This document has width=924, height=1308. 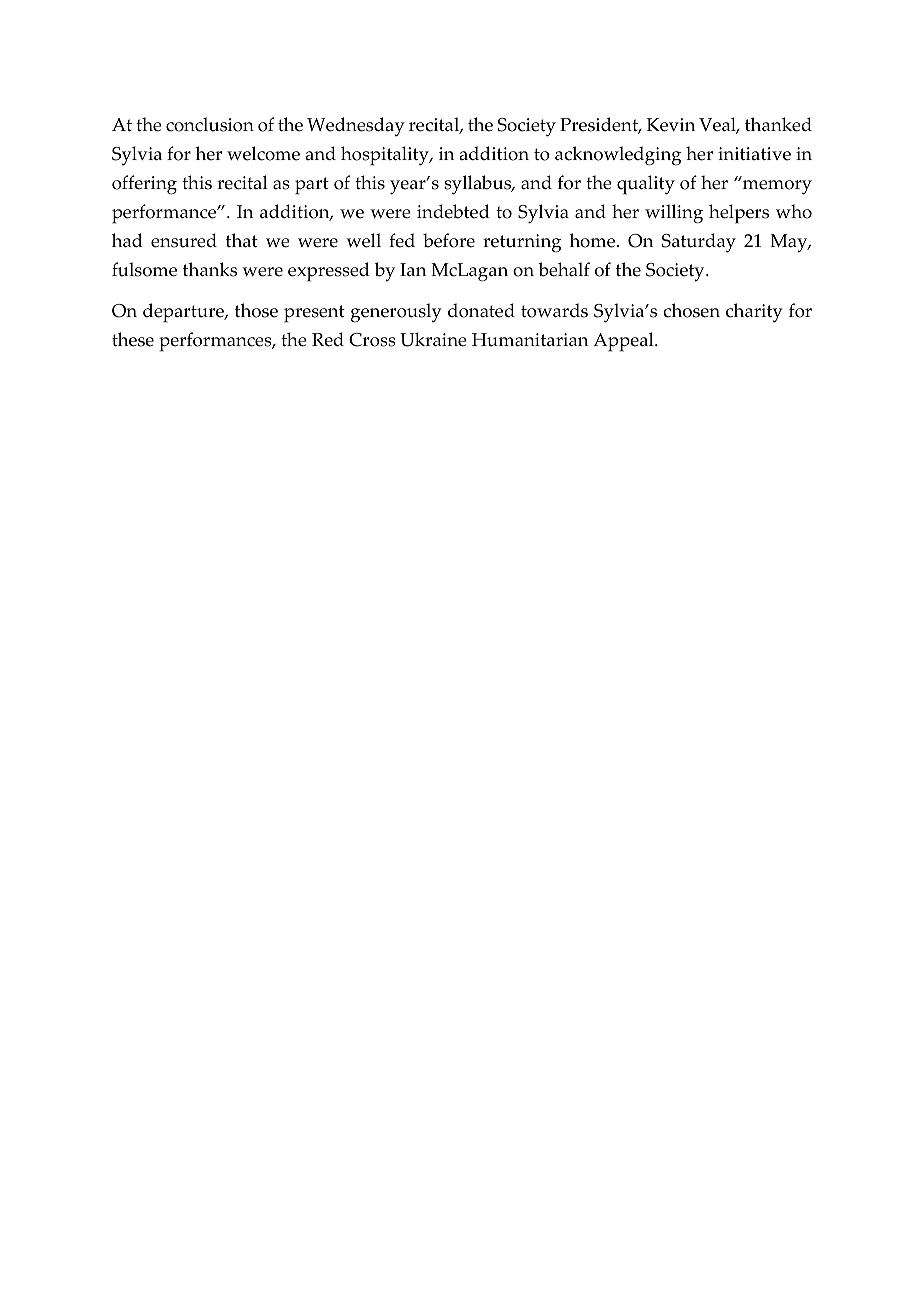 What do you see at coordinates (776, 186) in the document?
I see `memory` at bounding box center [776, 186].
